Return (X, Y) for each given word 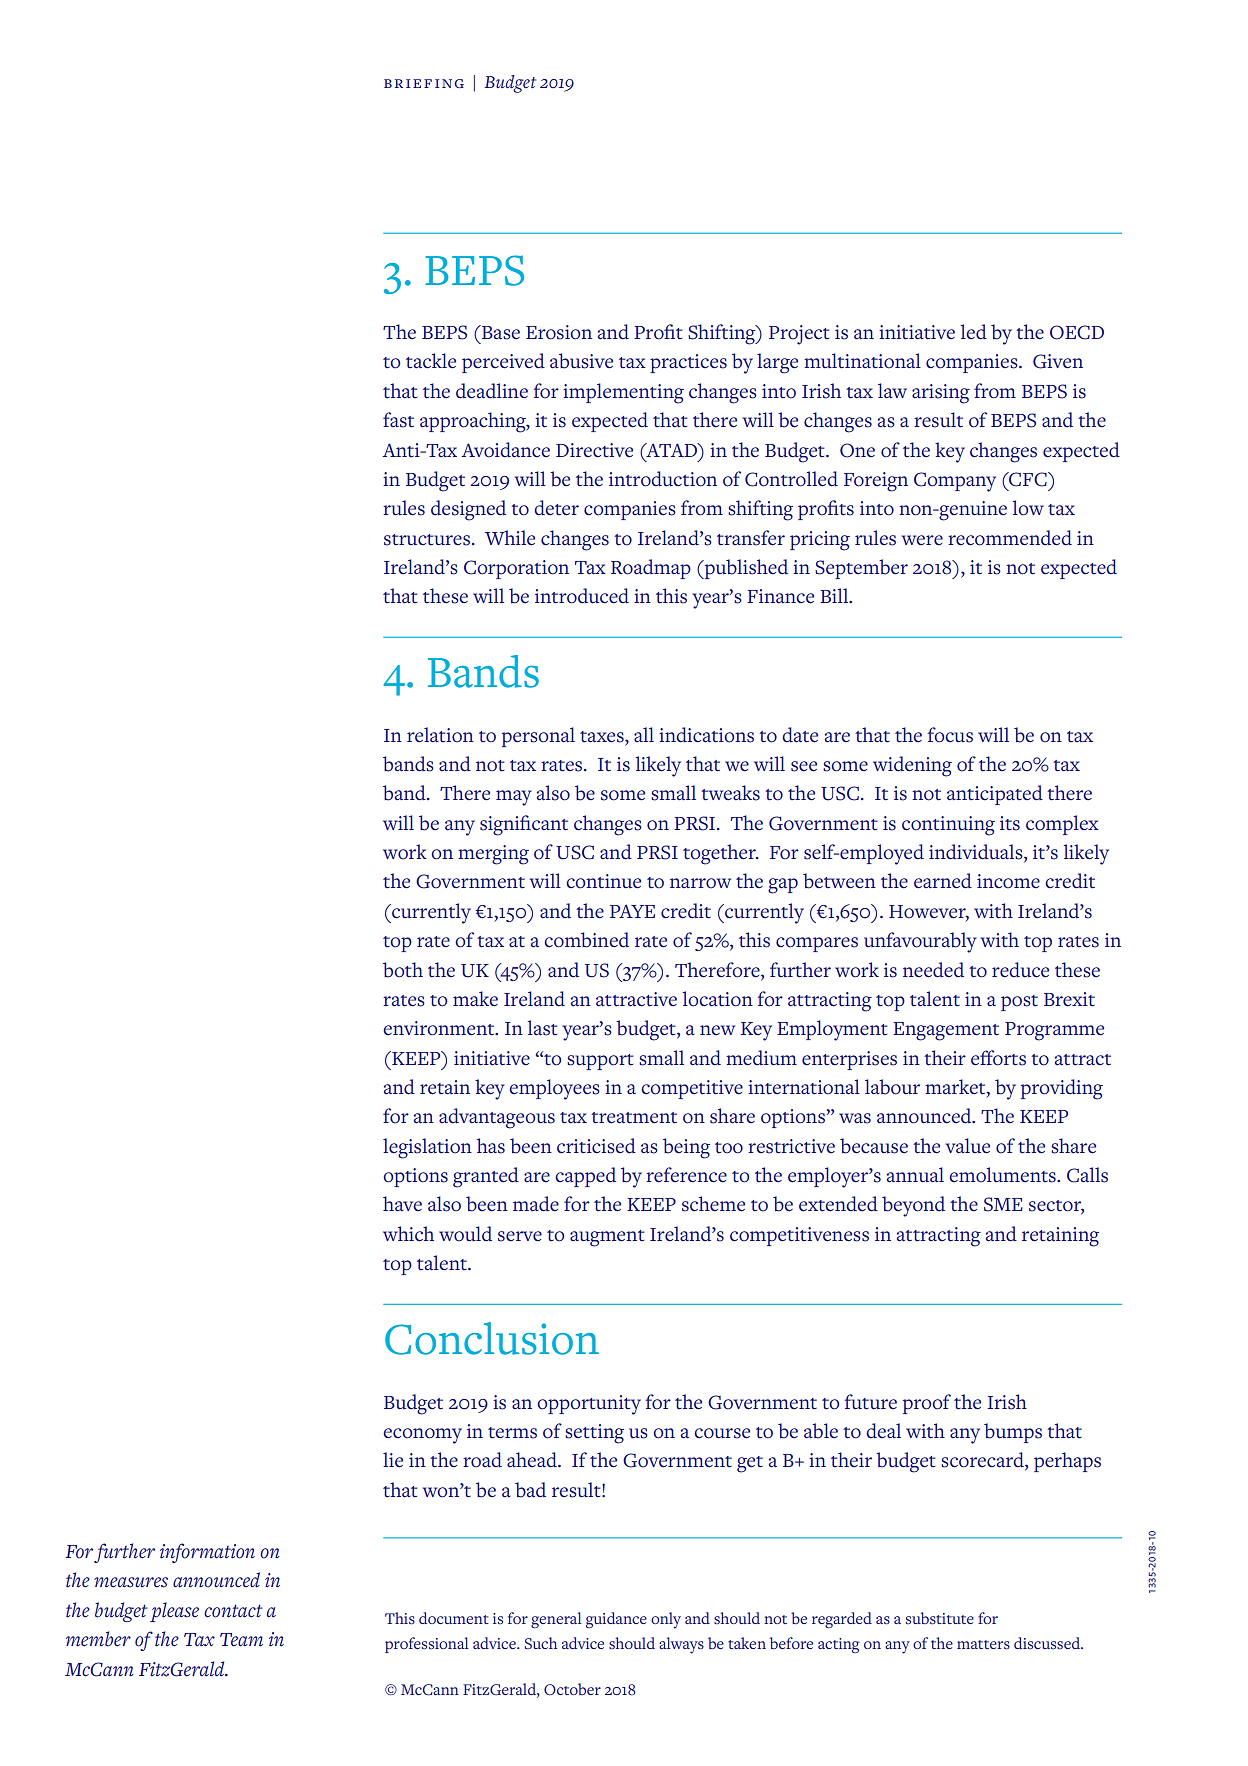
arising (941, 394)
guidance (616, 1620)
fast (398, 420)
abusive (581, 361)
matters (983, 1645)
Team (241, 1640)
